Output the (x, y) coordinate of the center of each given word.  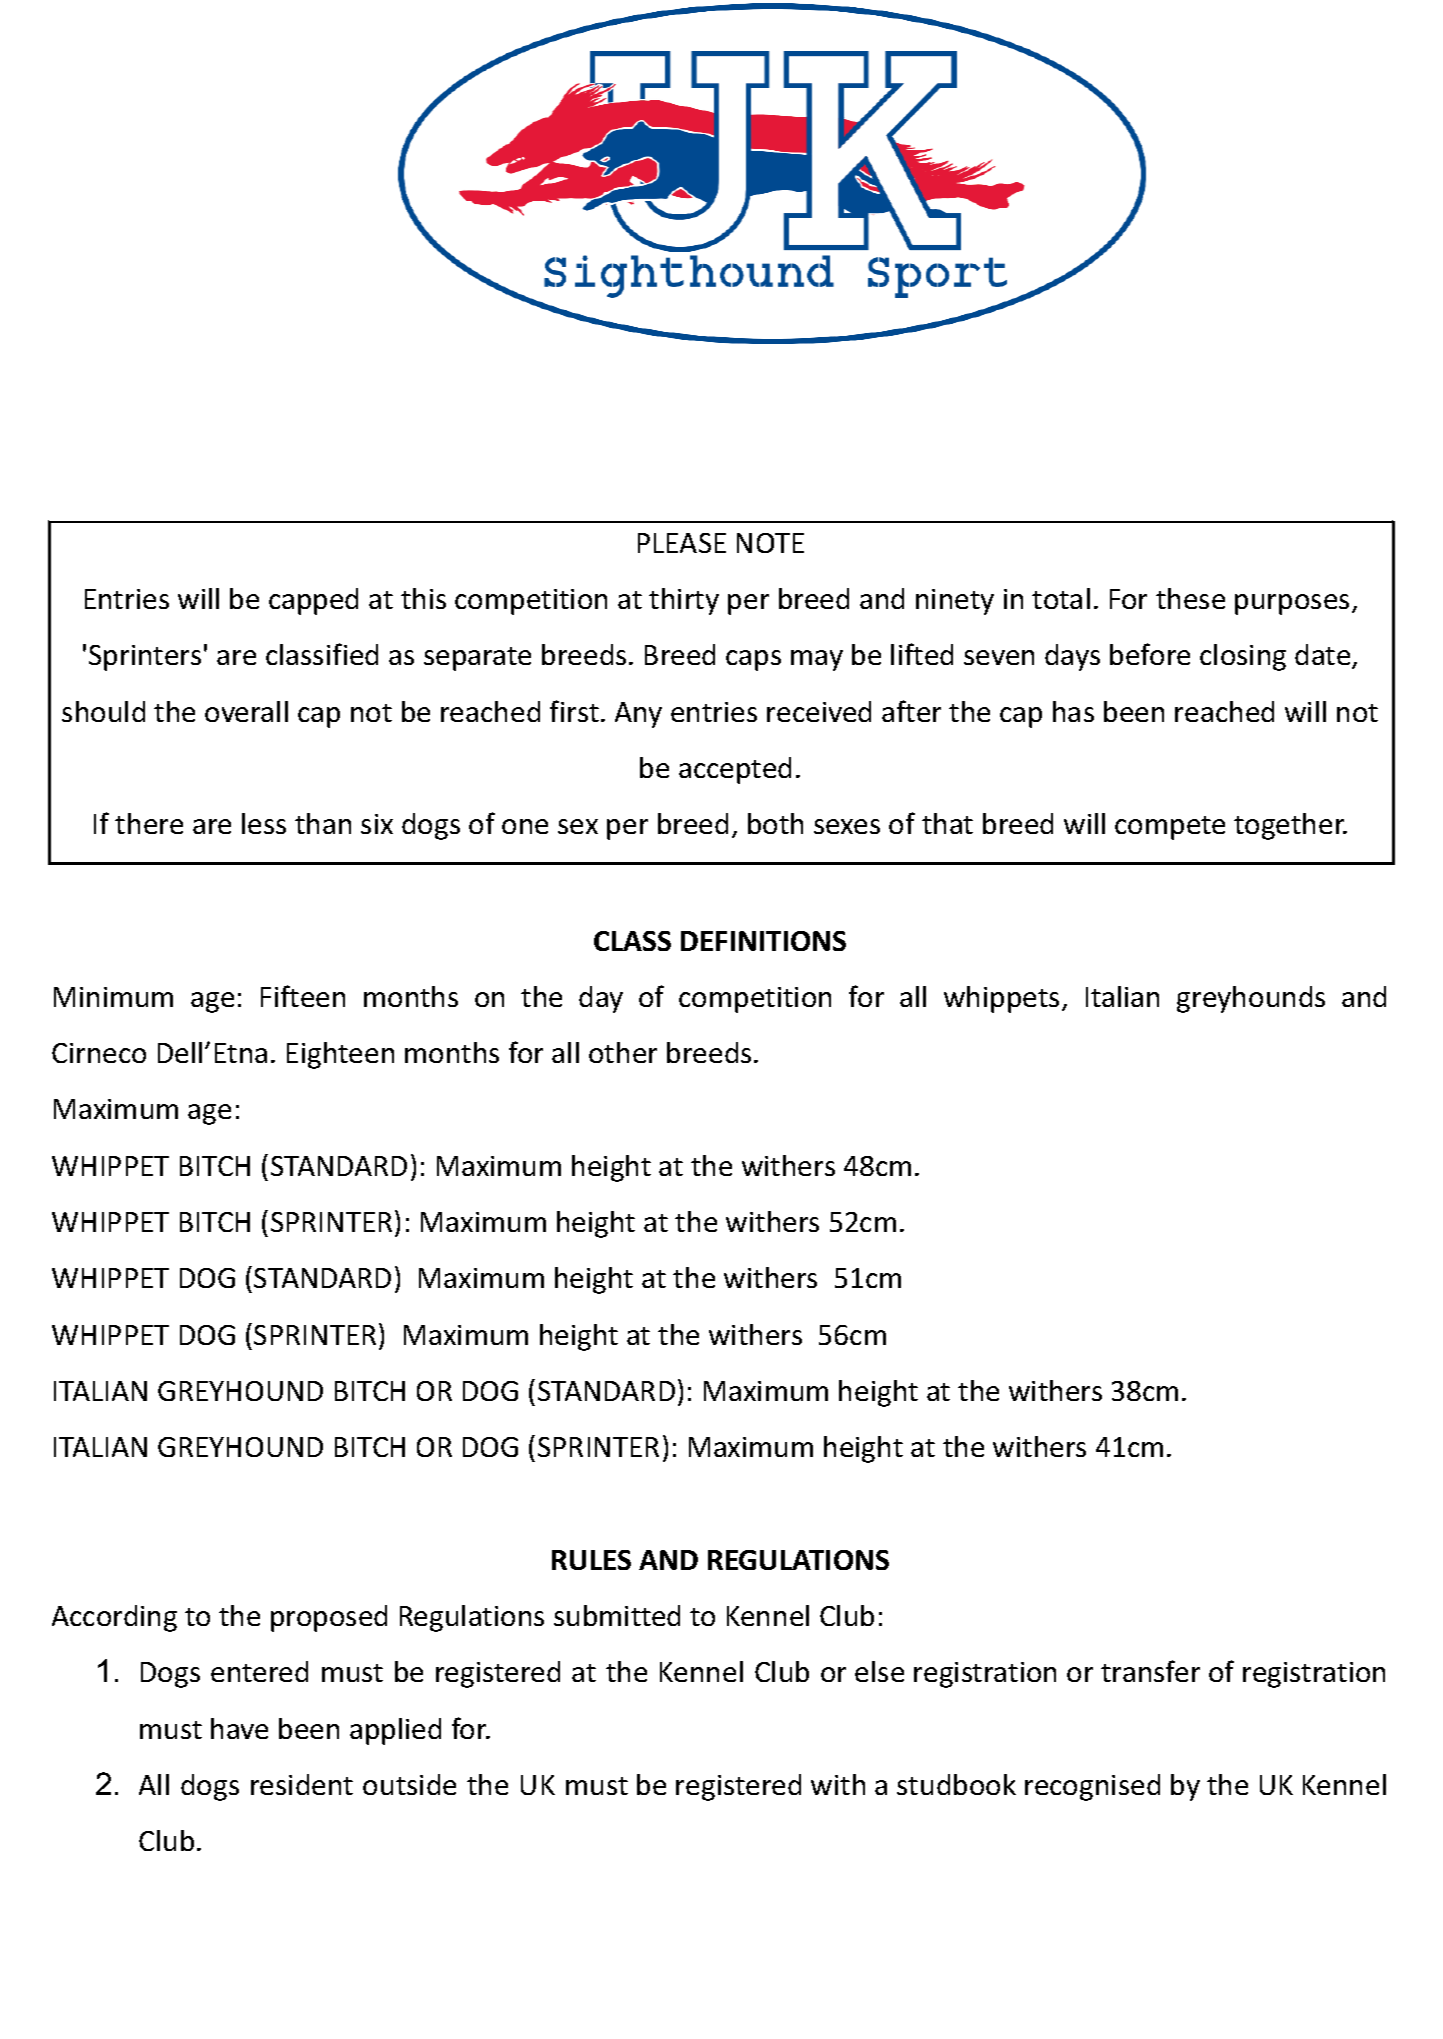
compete (1170, 828)
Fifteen (303, 996)
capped (313, 601)
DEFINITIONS (763, 941)
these (1190, 598)
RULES (591, 1560)
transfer (1150, 1671)
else (879, 1671)
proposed (329, 1618)
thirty (684, 601)
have (239, 1728)
